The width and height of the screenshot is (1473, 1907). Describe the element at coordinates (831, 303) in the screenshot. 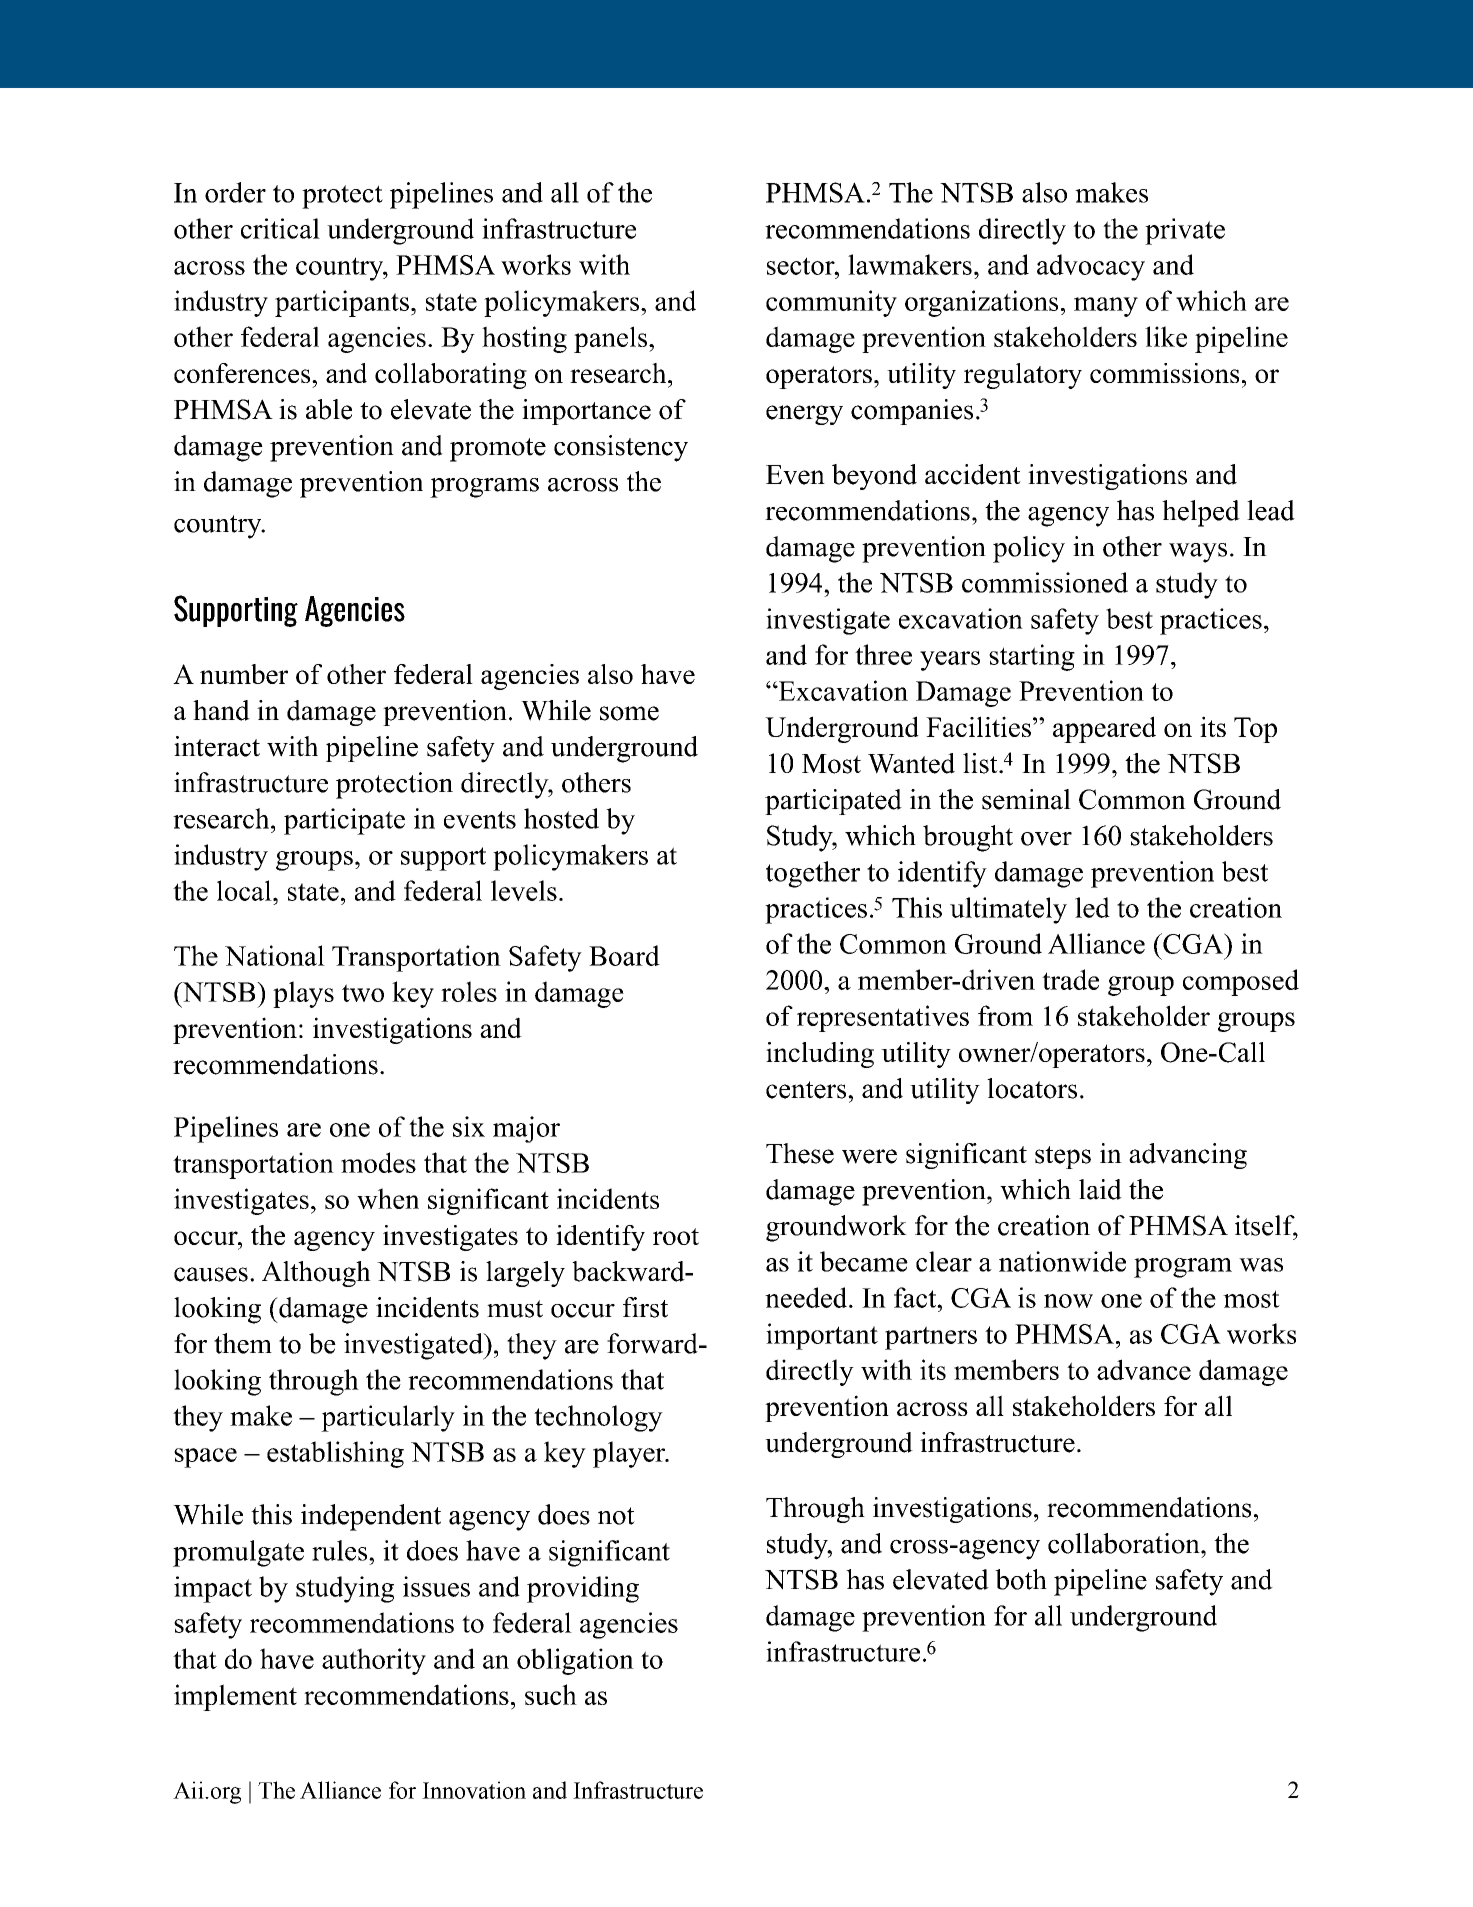

I see `community` at that location.
